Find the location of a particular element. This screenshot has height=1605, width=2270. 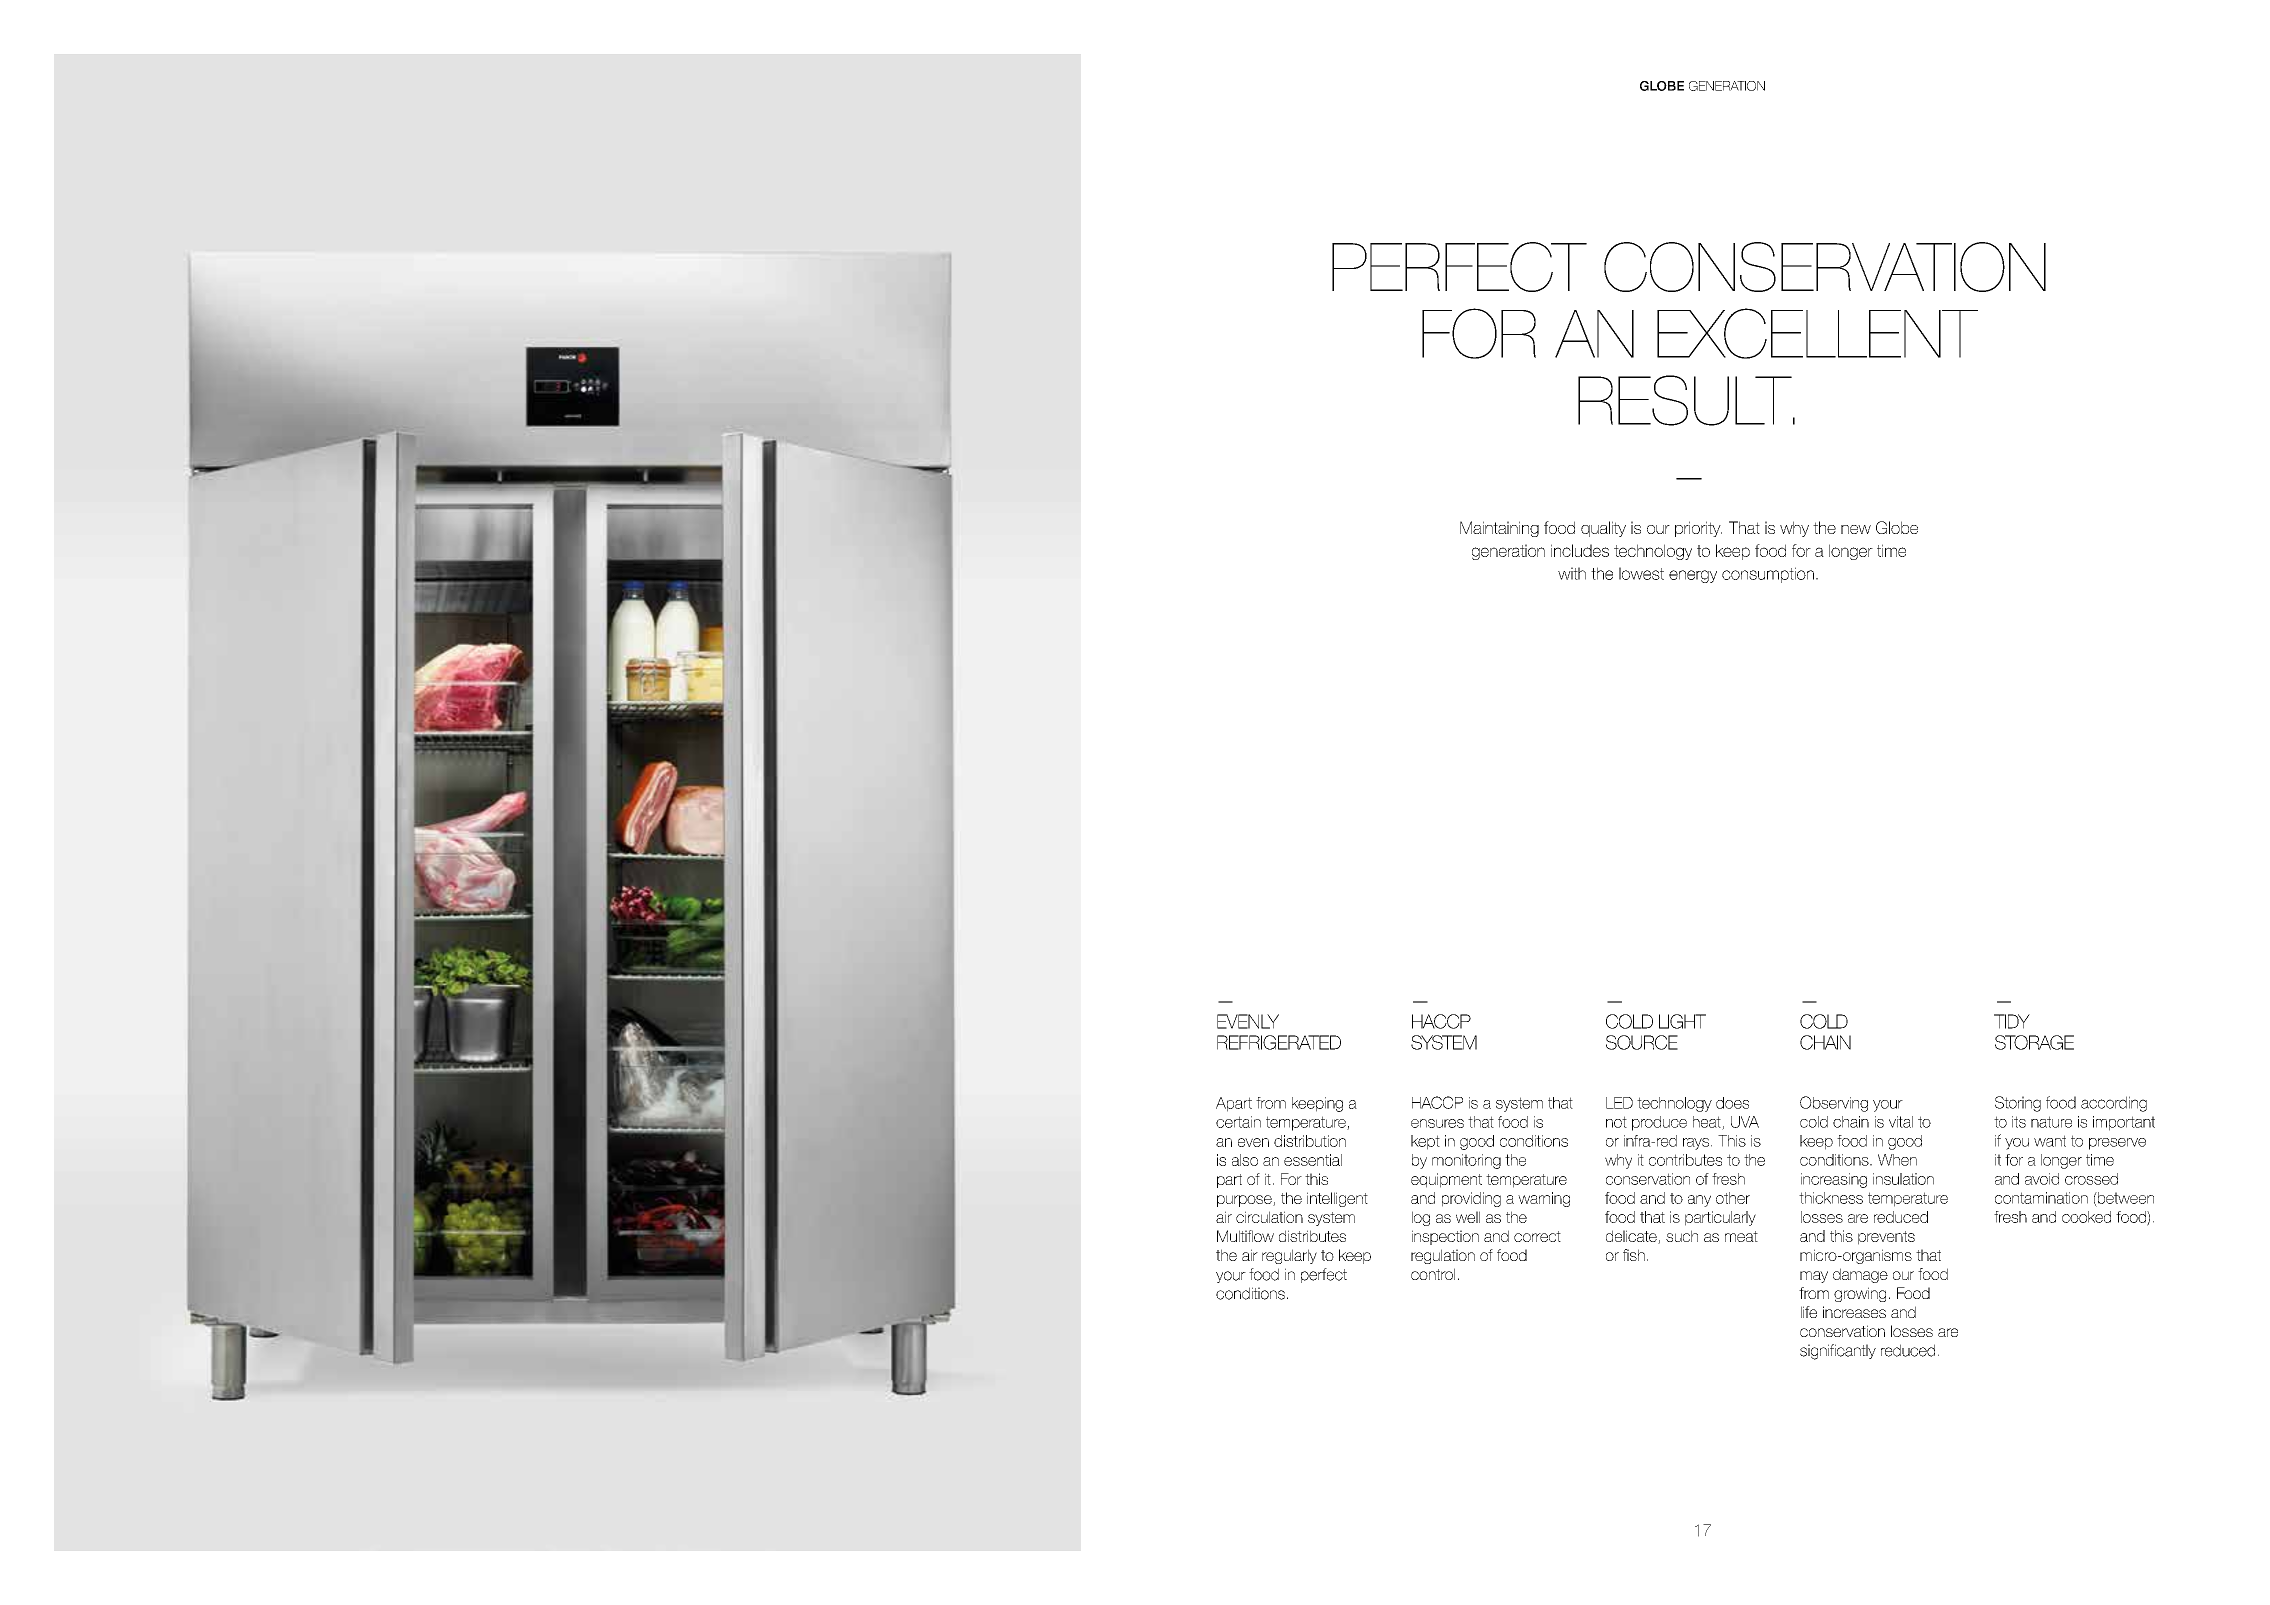

TIDY is located at coordinates (2012, 1021).
